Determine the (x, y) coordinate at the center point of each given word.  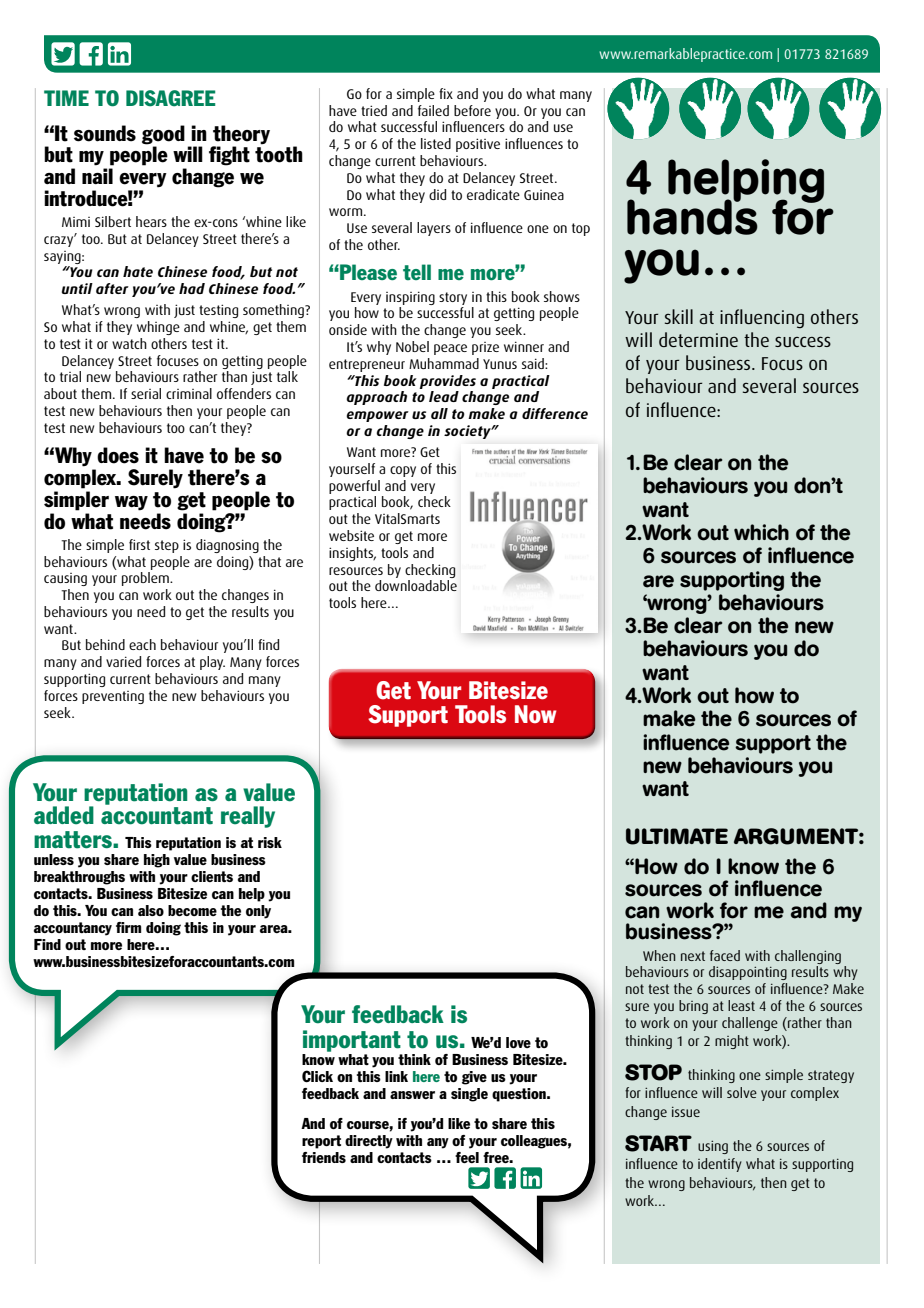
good (163, 135)
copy (403, 471)
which (761, 532)
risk (270, 842)
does (118, 455)
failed (433, 110)
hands (692, 216)
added (64, 815)
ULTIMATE (677, 836)
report (321, 1142)
